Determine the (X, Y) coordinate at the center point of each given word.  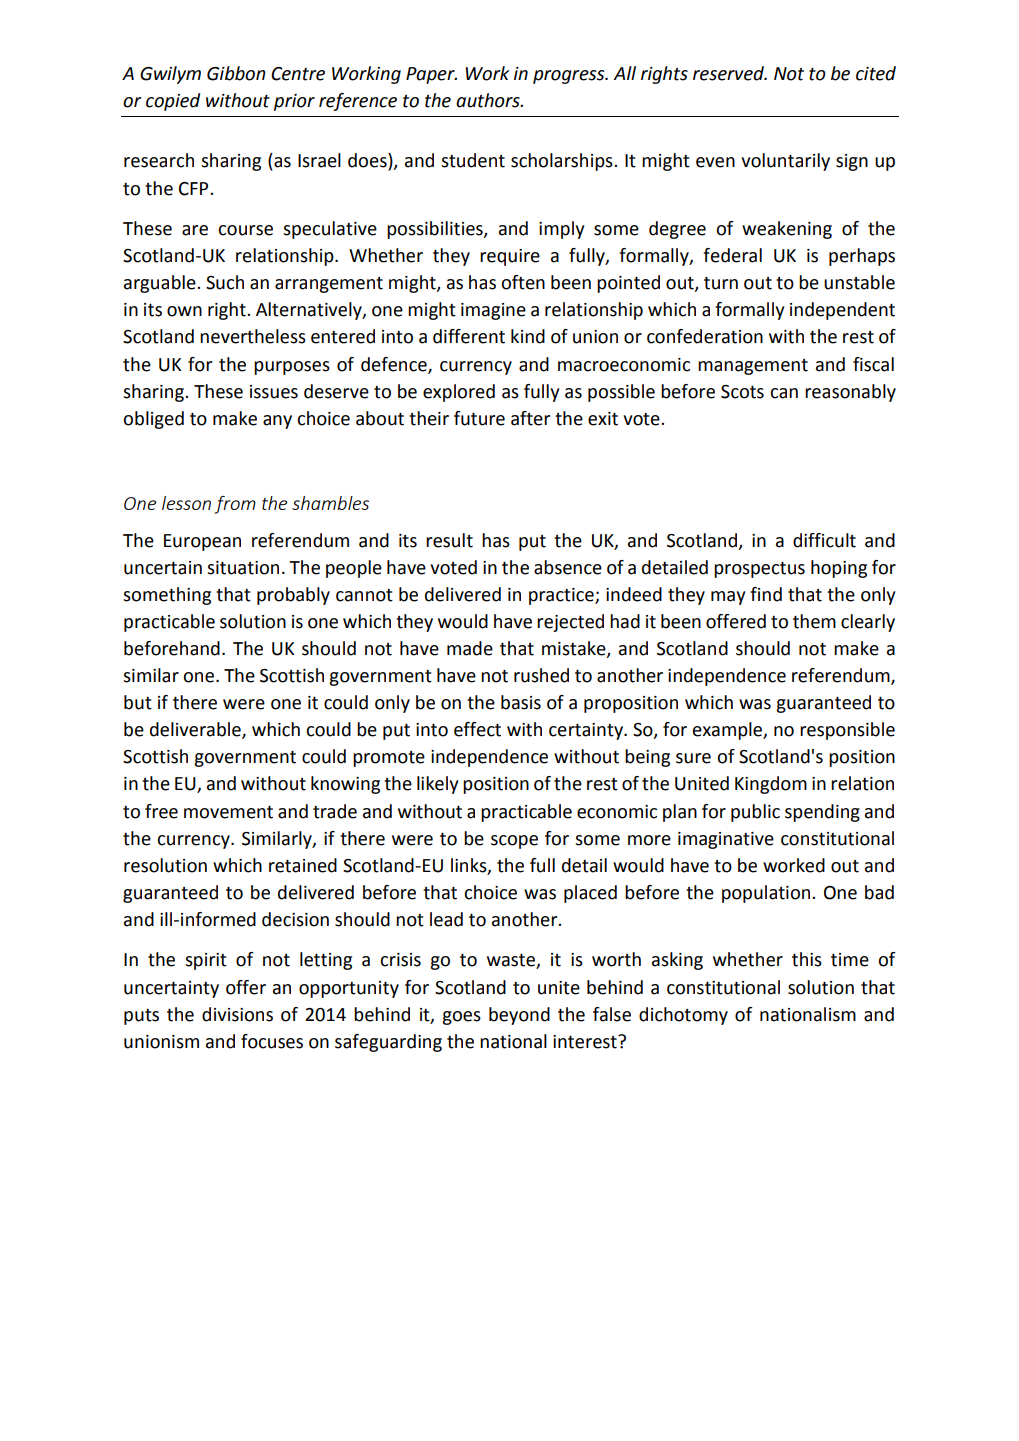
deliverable (196, 730)
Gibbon (236, 73)
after (531, 418)
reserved (730, 73)
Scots (742, 392)
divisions (237, 1014)
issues (274, 392)
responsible (847, 731)
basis (521, 702)
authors (489, 100)
